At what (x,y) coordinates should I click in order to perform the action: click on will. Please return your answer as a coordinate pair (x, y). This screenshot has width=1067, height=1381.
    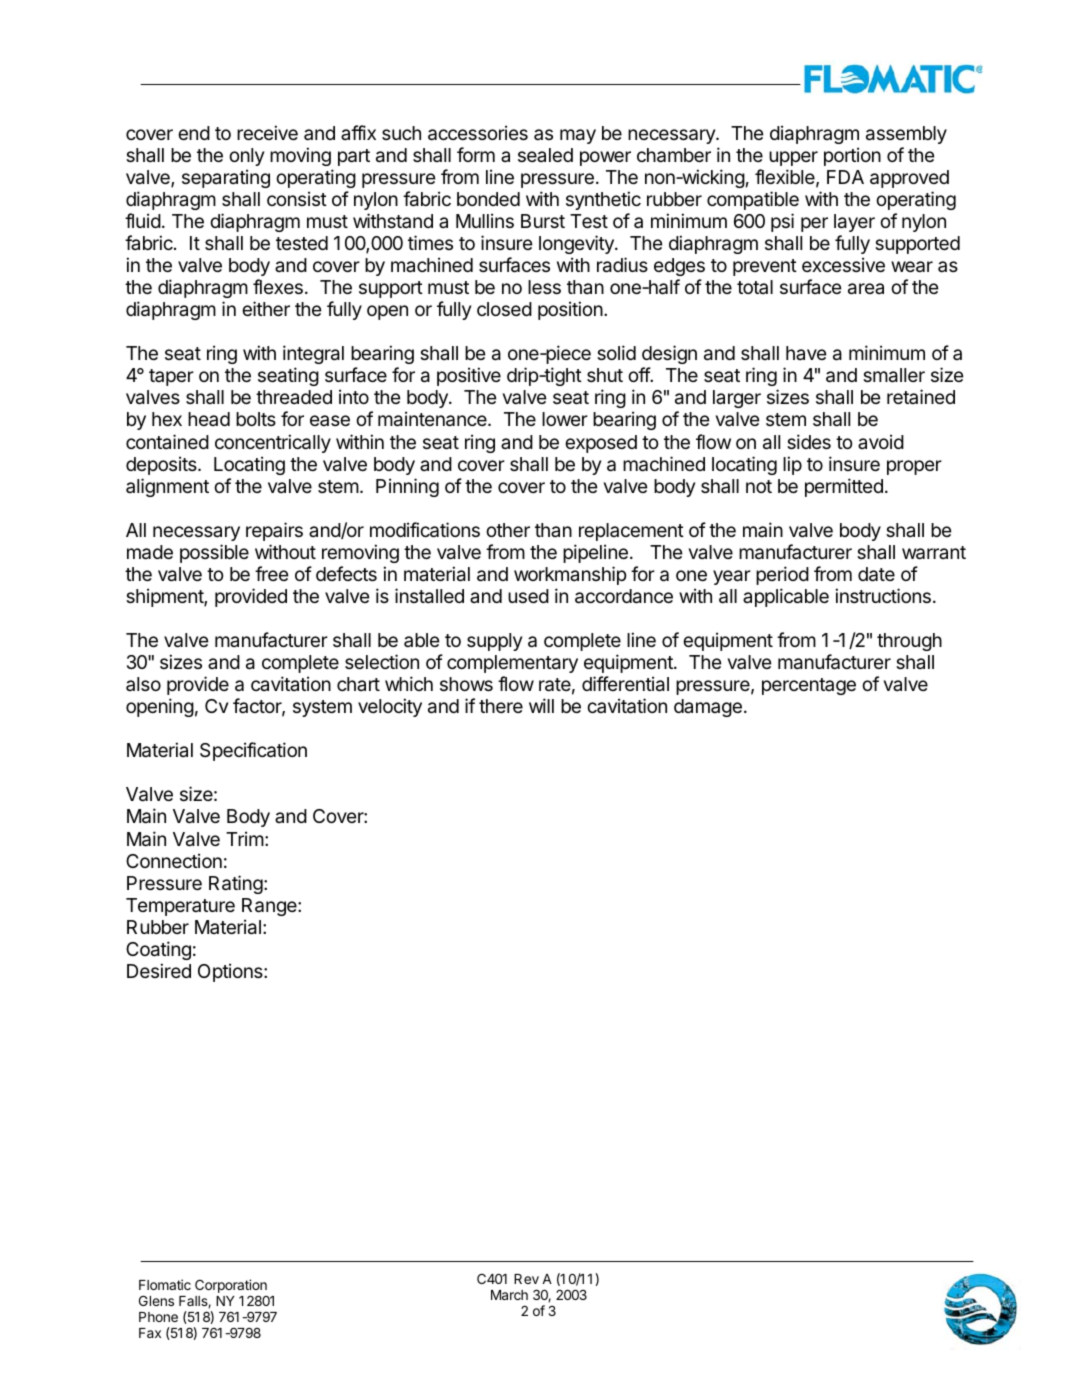
    Looking at the image, I should click on (541, 705).
